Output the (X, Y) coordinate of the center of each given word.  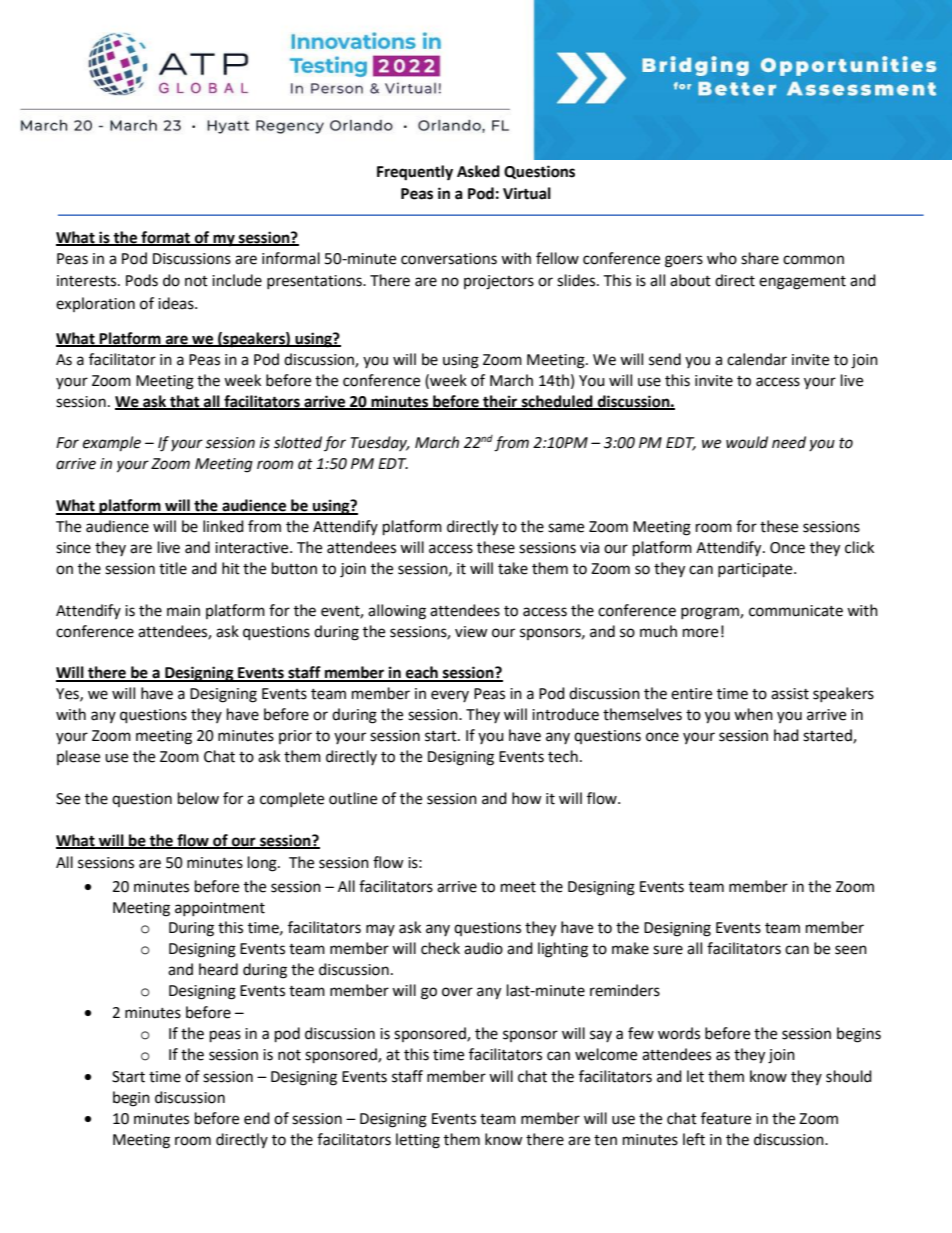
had (786, 735)
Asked (478, 171)
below (198, 798)
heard (218, 969)
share (760, 258)
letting (418, 1141)
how (527, 798)
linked (223, 526)
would (747, 442)
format (166, 238)
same (566, 528)
